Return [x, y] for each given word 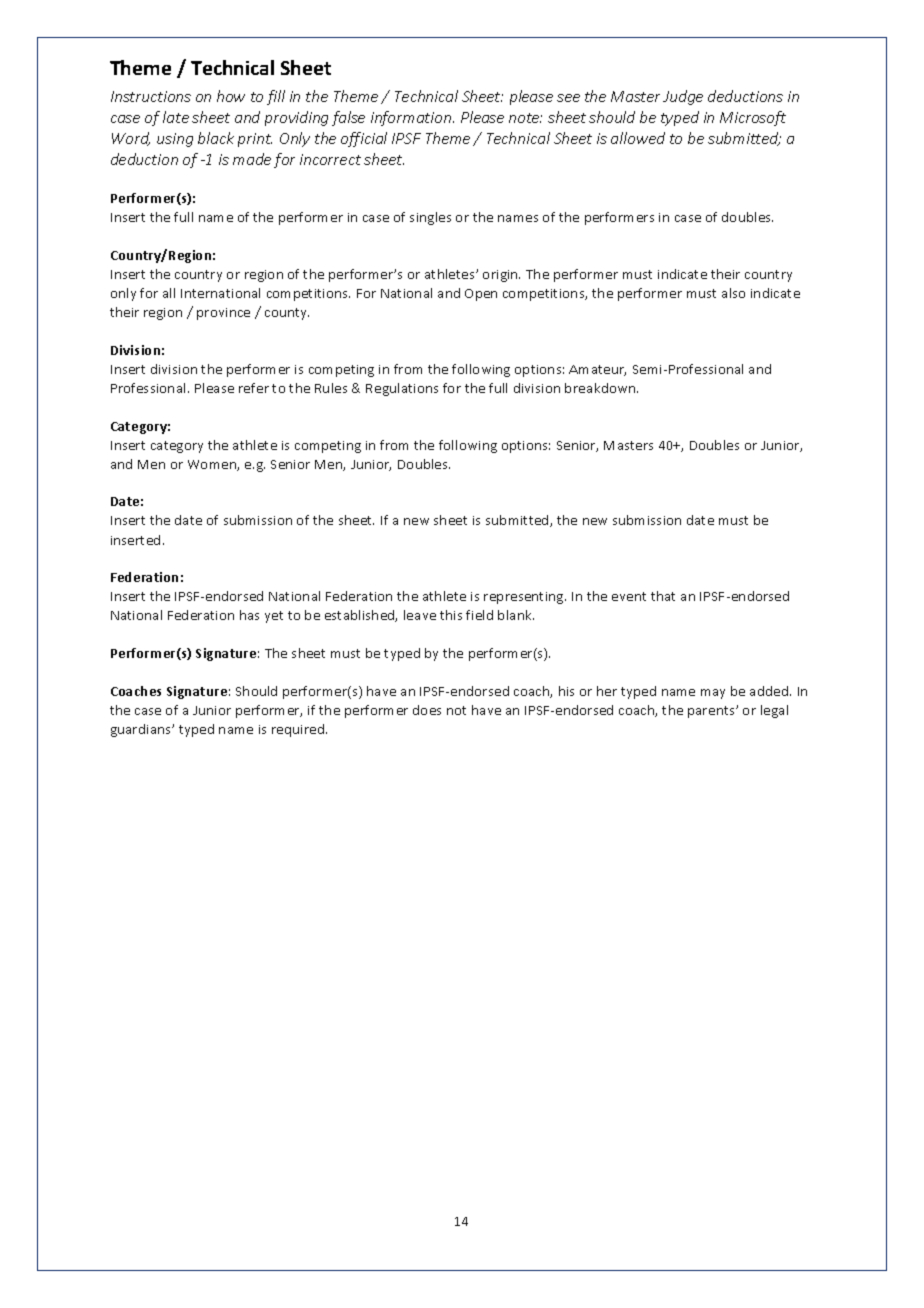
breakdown [601, 388]
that [663, 596]
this [451, 615]
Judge [683, 97]
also [733, 293]
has [249, 615]
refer [254, 388]
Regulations [402, 389]
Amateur [597, 370]
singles [430, 218]
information [412, 118]
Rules [331, 388]
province [223, 314]
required [299, 730]
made [252, 159]
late [176, 117]
